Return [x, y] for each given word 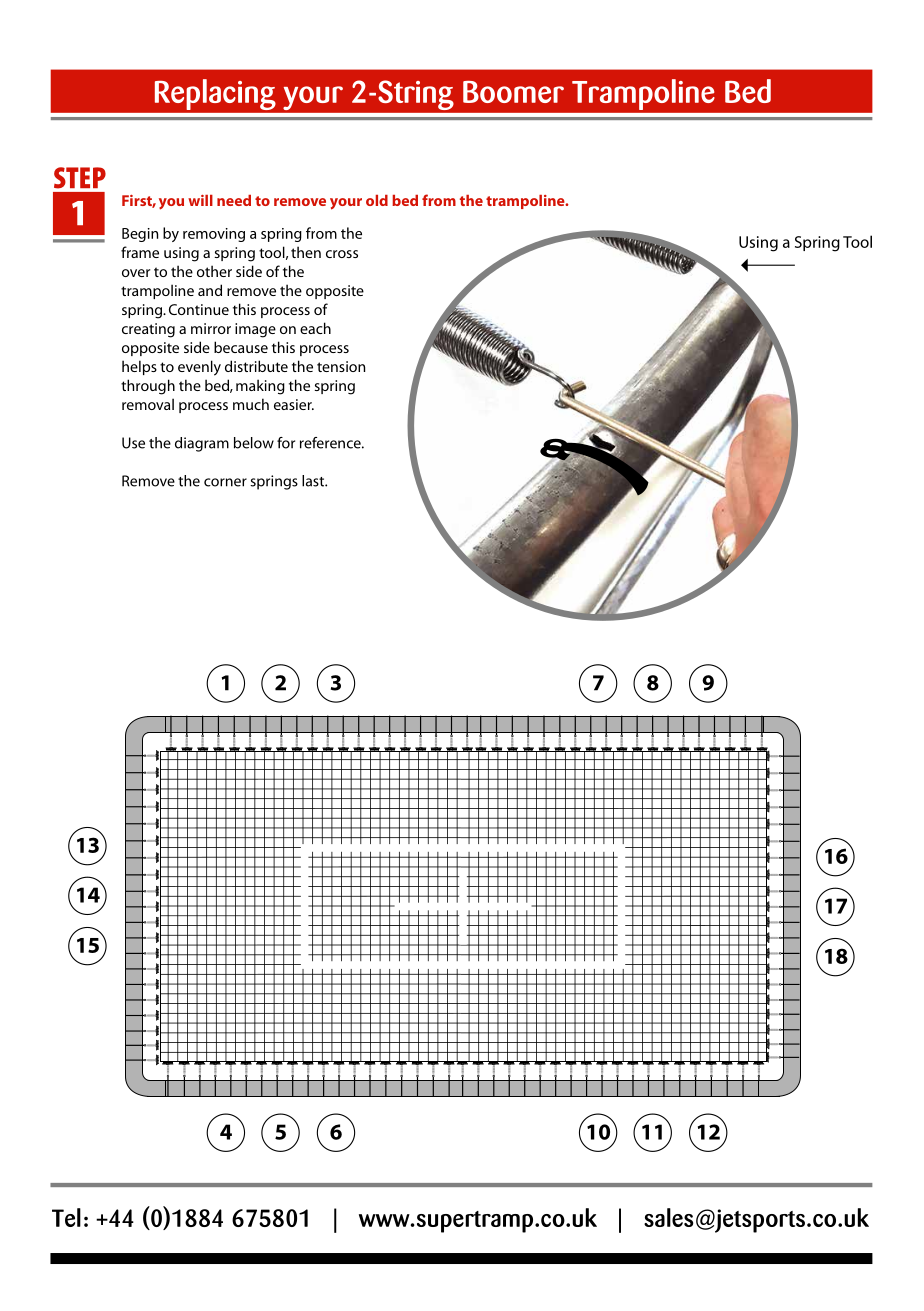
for [286, 443]
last [314, 481]
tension [341, 366]
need [234, 200]
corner [225, 482]
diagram [202, 444]
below [254, 443]
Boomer [513, 92]
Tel [66, 1217]
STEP [80, 178]
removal [148, 404]
